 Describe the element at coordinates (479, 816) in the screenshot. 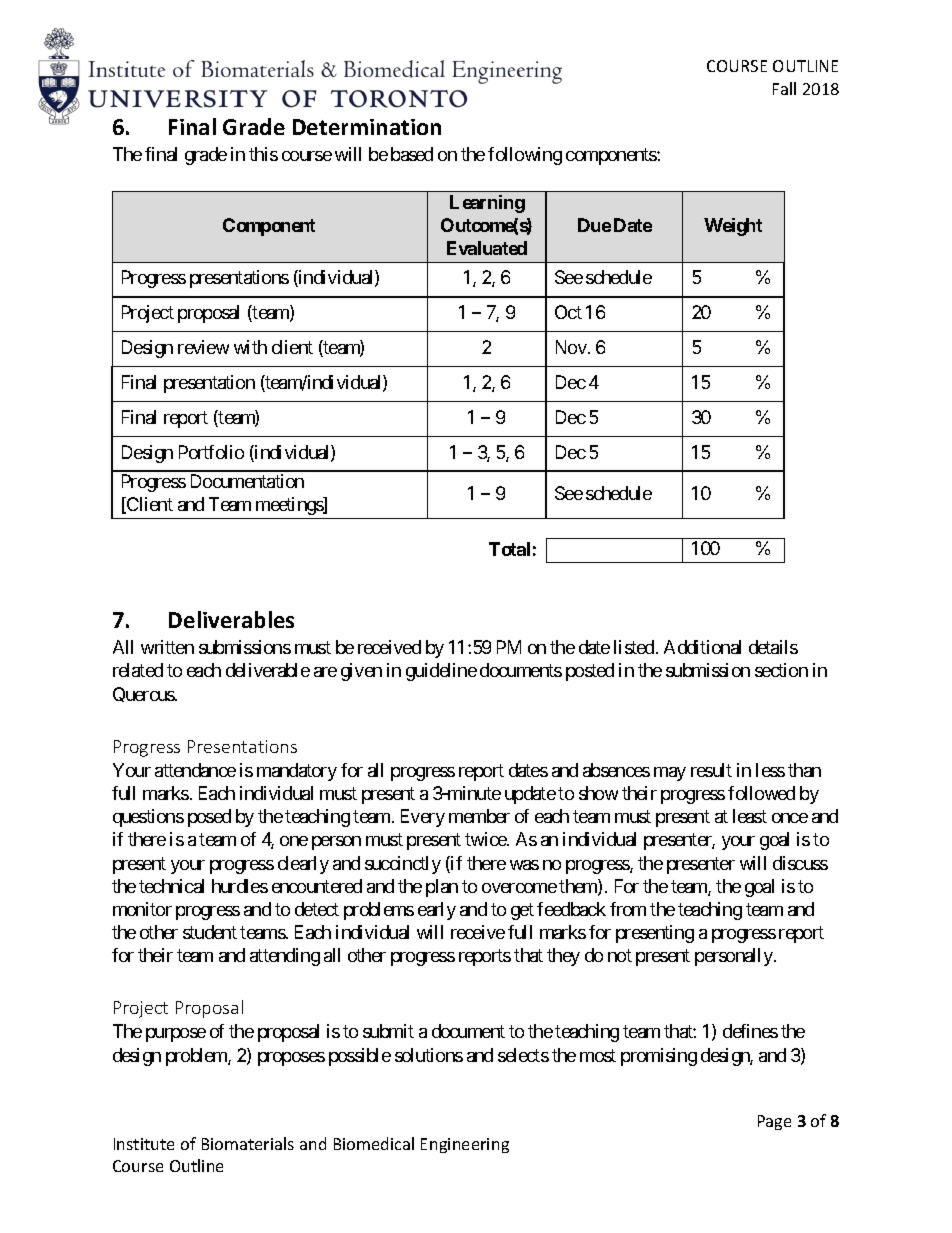

I see `member` at that location.
